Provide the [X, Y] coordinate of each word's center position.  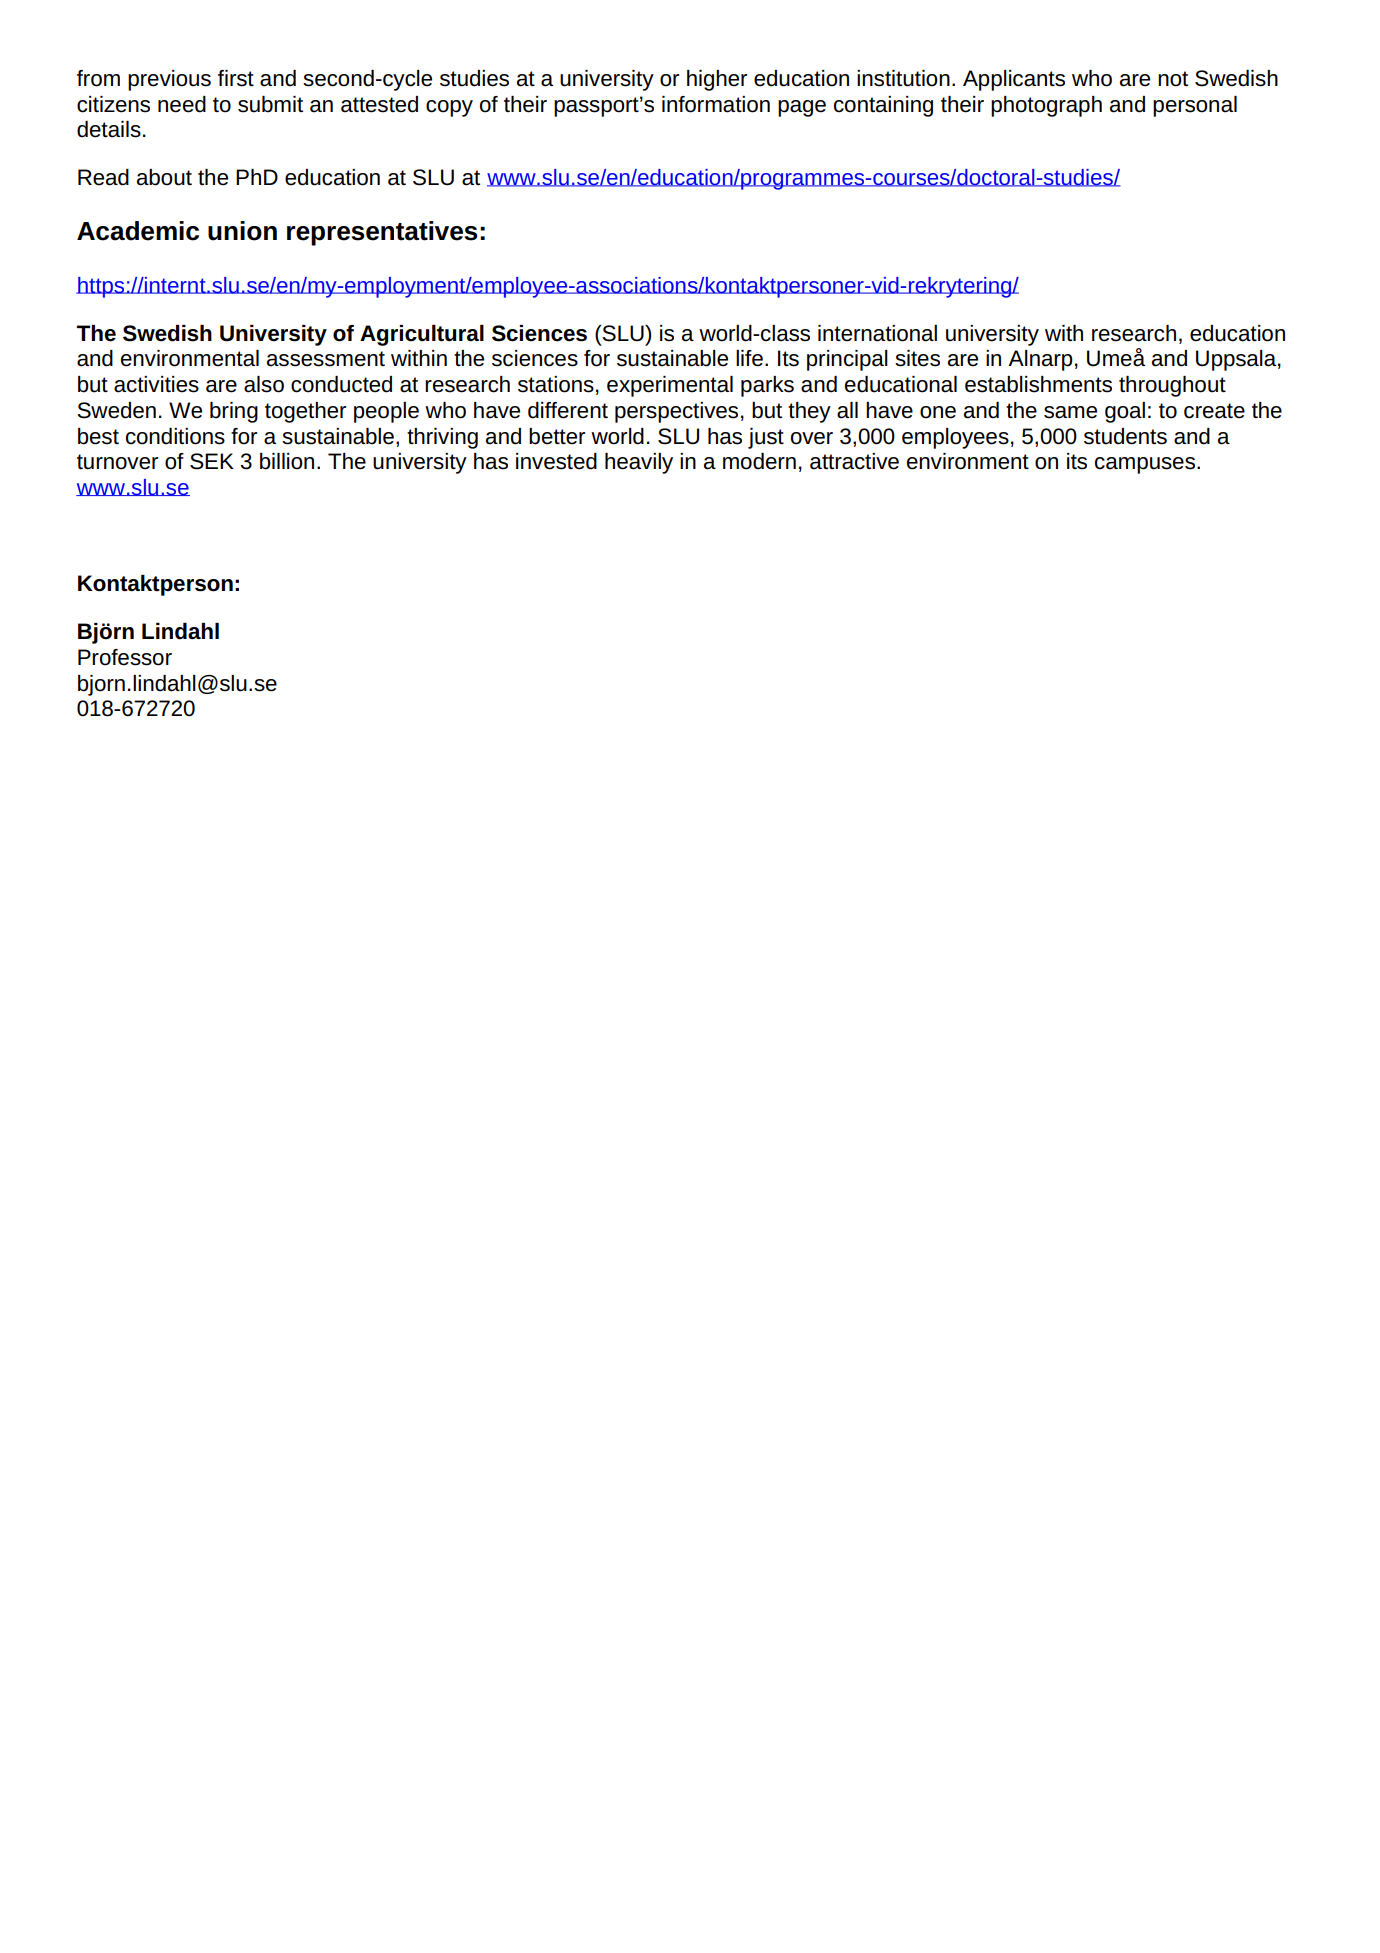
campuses [1145, 465]
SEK [212, 461]
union [242, 231]
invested [556, 461]
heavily [639, 463]
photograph [1046, 106]
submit [270, 104]
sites [917, 358]
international [877, 333]
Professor [125, 657]
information [716, 104]
